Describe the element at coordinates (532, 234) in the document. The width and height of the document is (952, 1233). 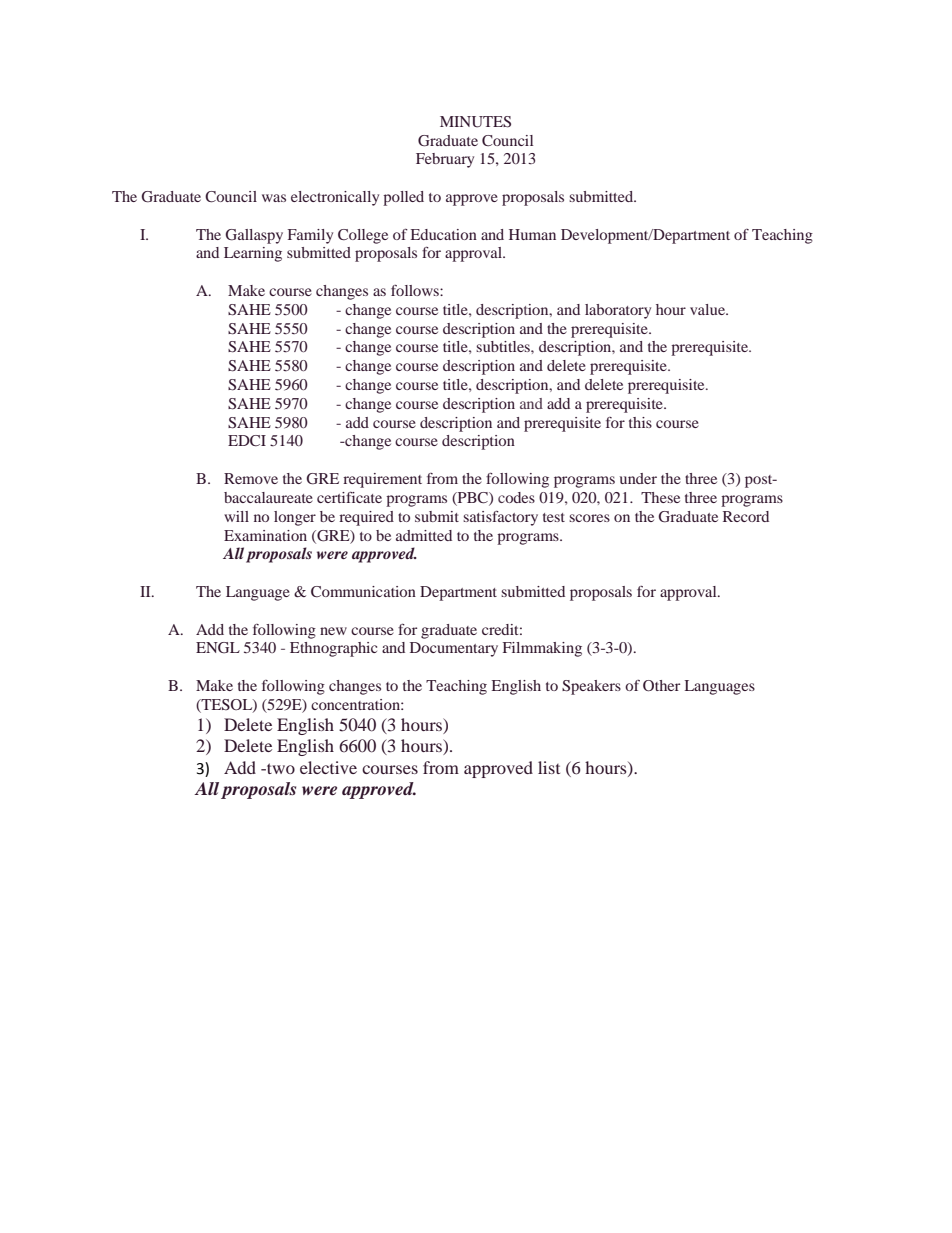
I see `Human` at that location.
